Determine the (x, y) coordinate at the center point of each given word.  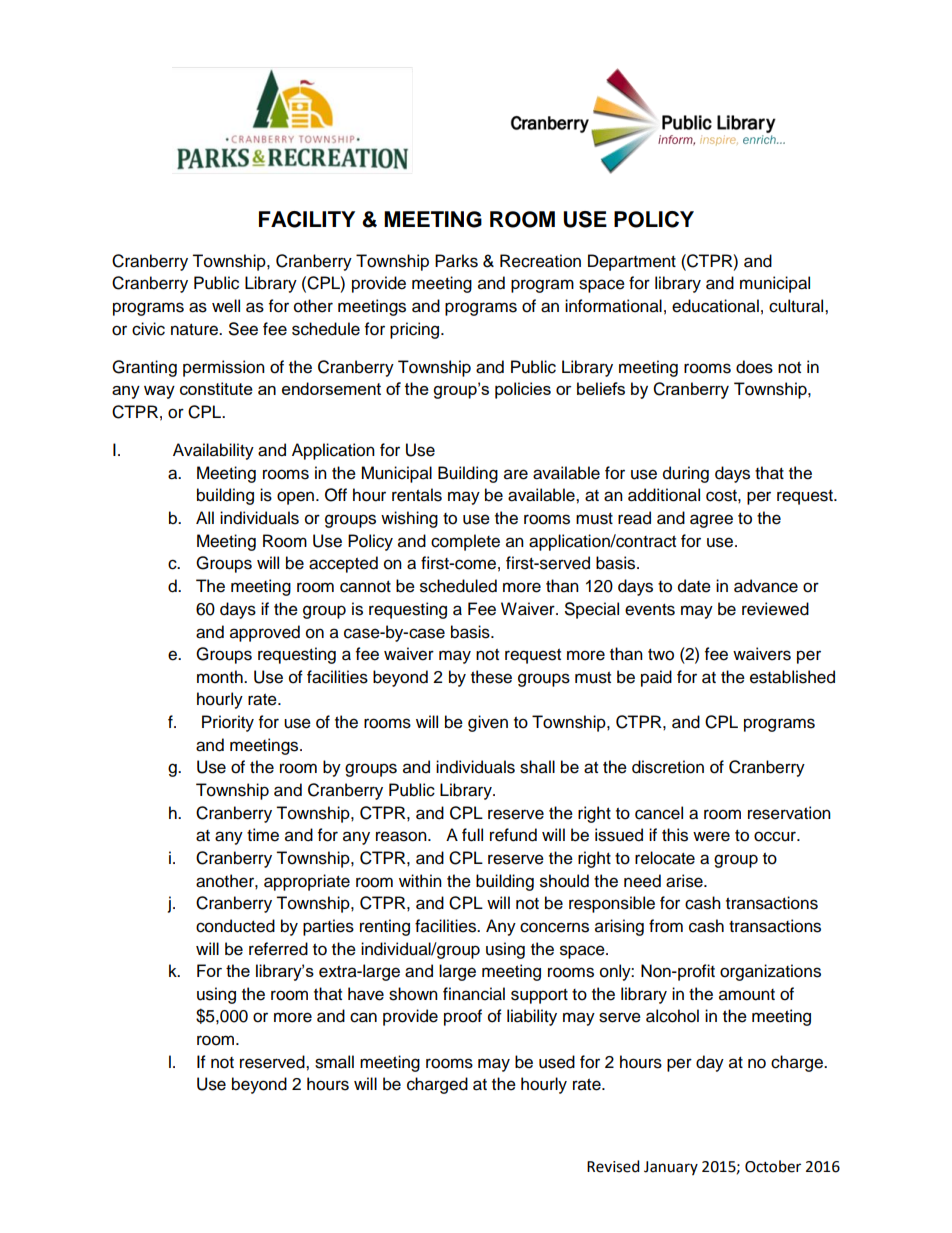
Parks (456, 261)
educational (715, 306)
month (221, 677)
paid (656, 678)
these (491, 677)
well (226, 306)
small (334, 1062)
